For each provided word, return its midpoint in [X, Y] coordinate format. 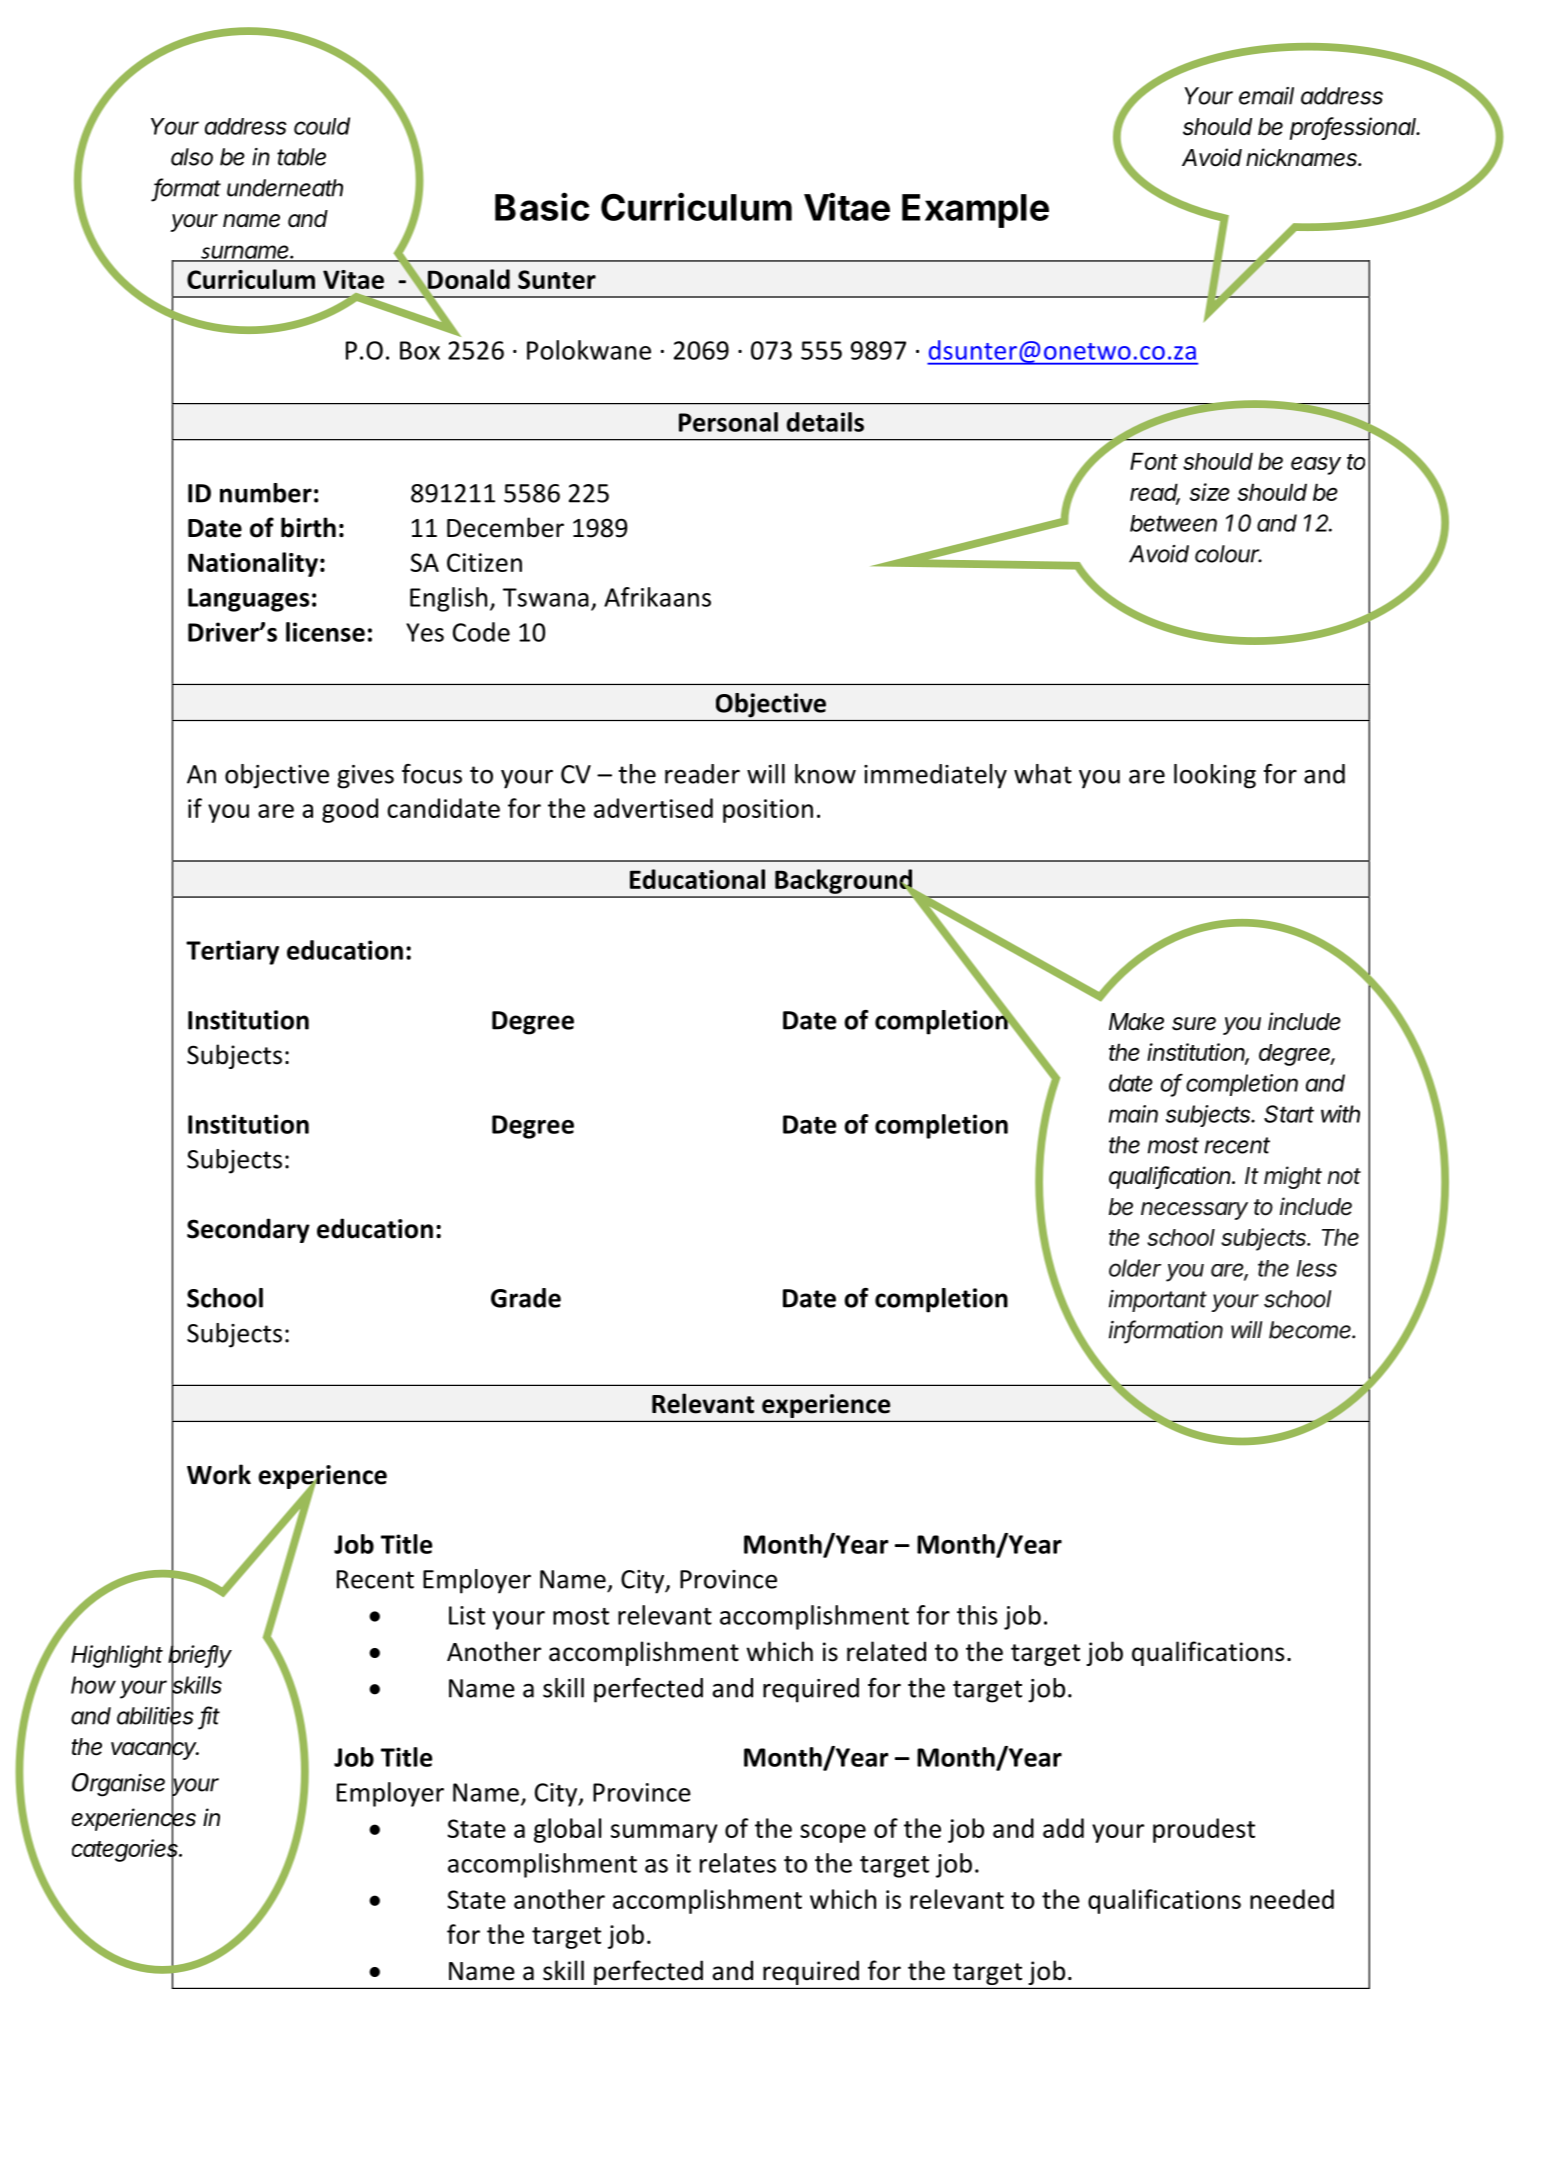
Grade [526, 1298]
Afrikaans [657, 597]
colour [1228, 554]
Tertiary [232, 952]
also [192, 157]
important [1158, 1301]
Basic [542, 206]
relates [738, 1863]
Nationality [253, 564]
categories [126, 1851]
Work [219, 1474]
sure [1194, 1024]
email [1266, 96]
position [768, 811]
